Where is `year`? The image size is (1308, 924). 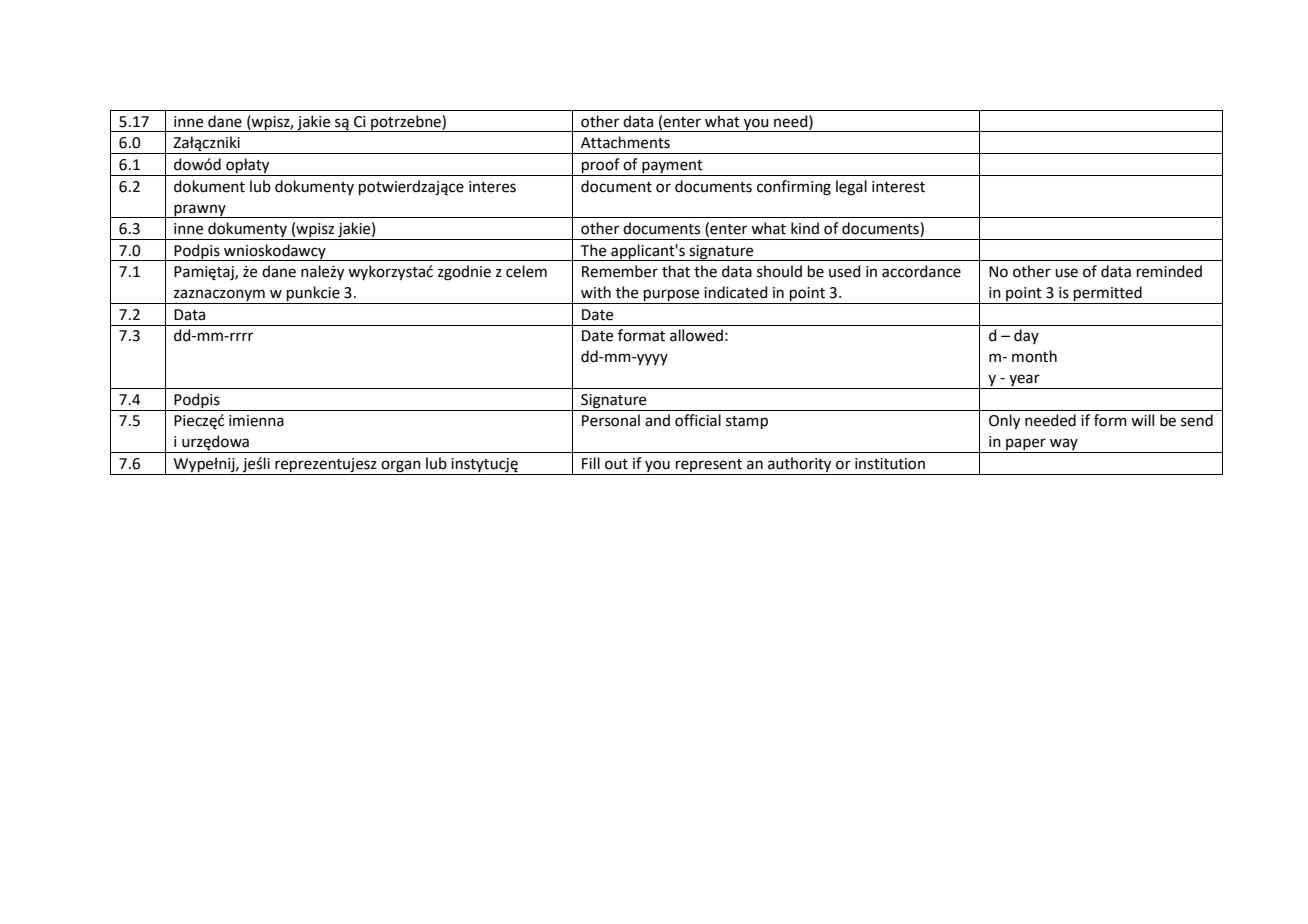 year is located at coordinates (1024, 381).
